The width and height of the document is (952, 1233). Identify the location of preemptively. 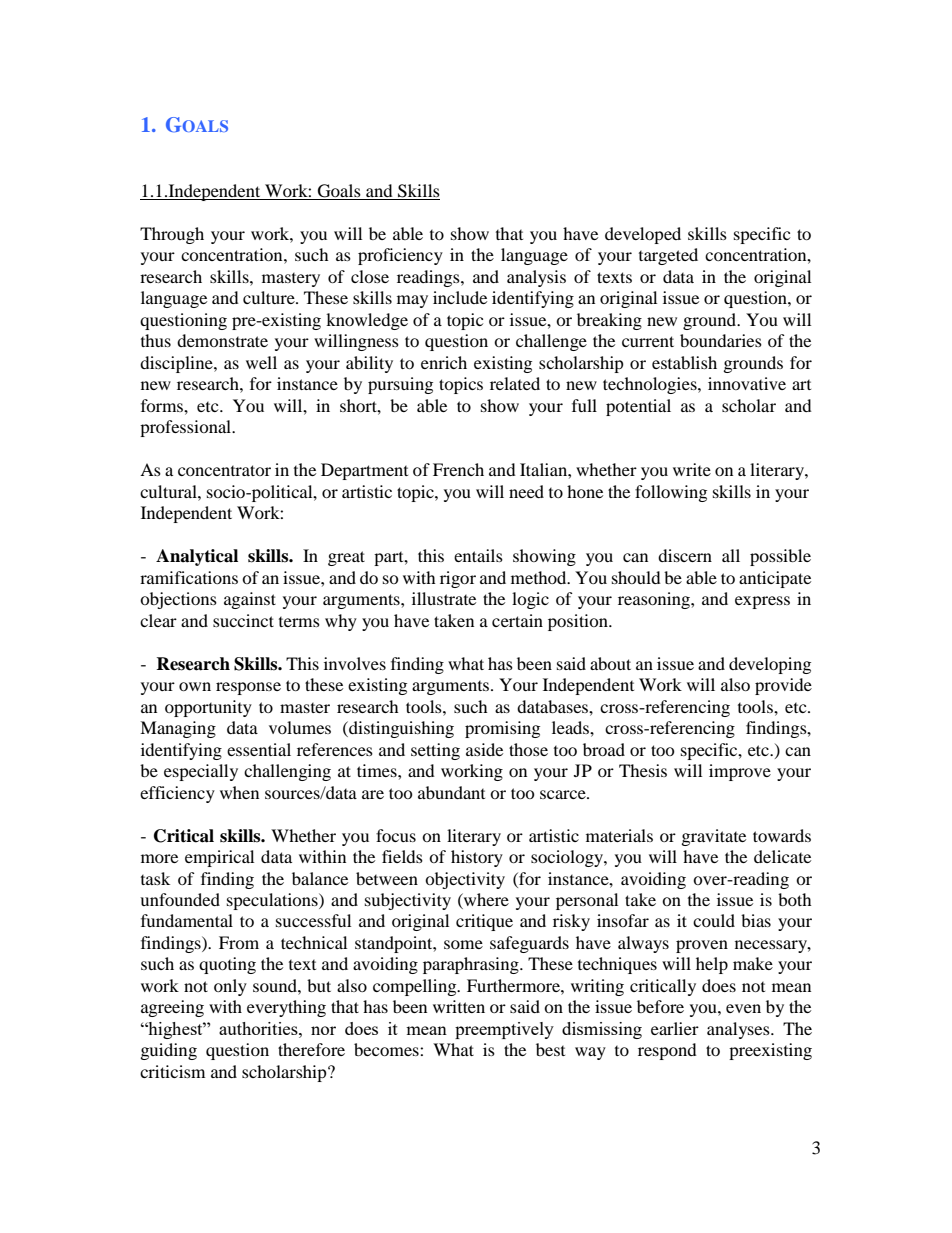
(504, 1030).
